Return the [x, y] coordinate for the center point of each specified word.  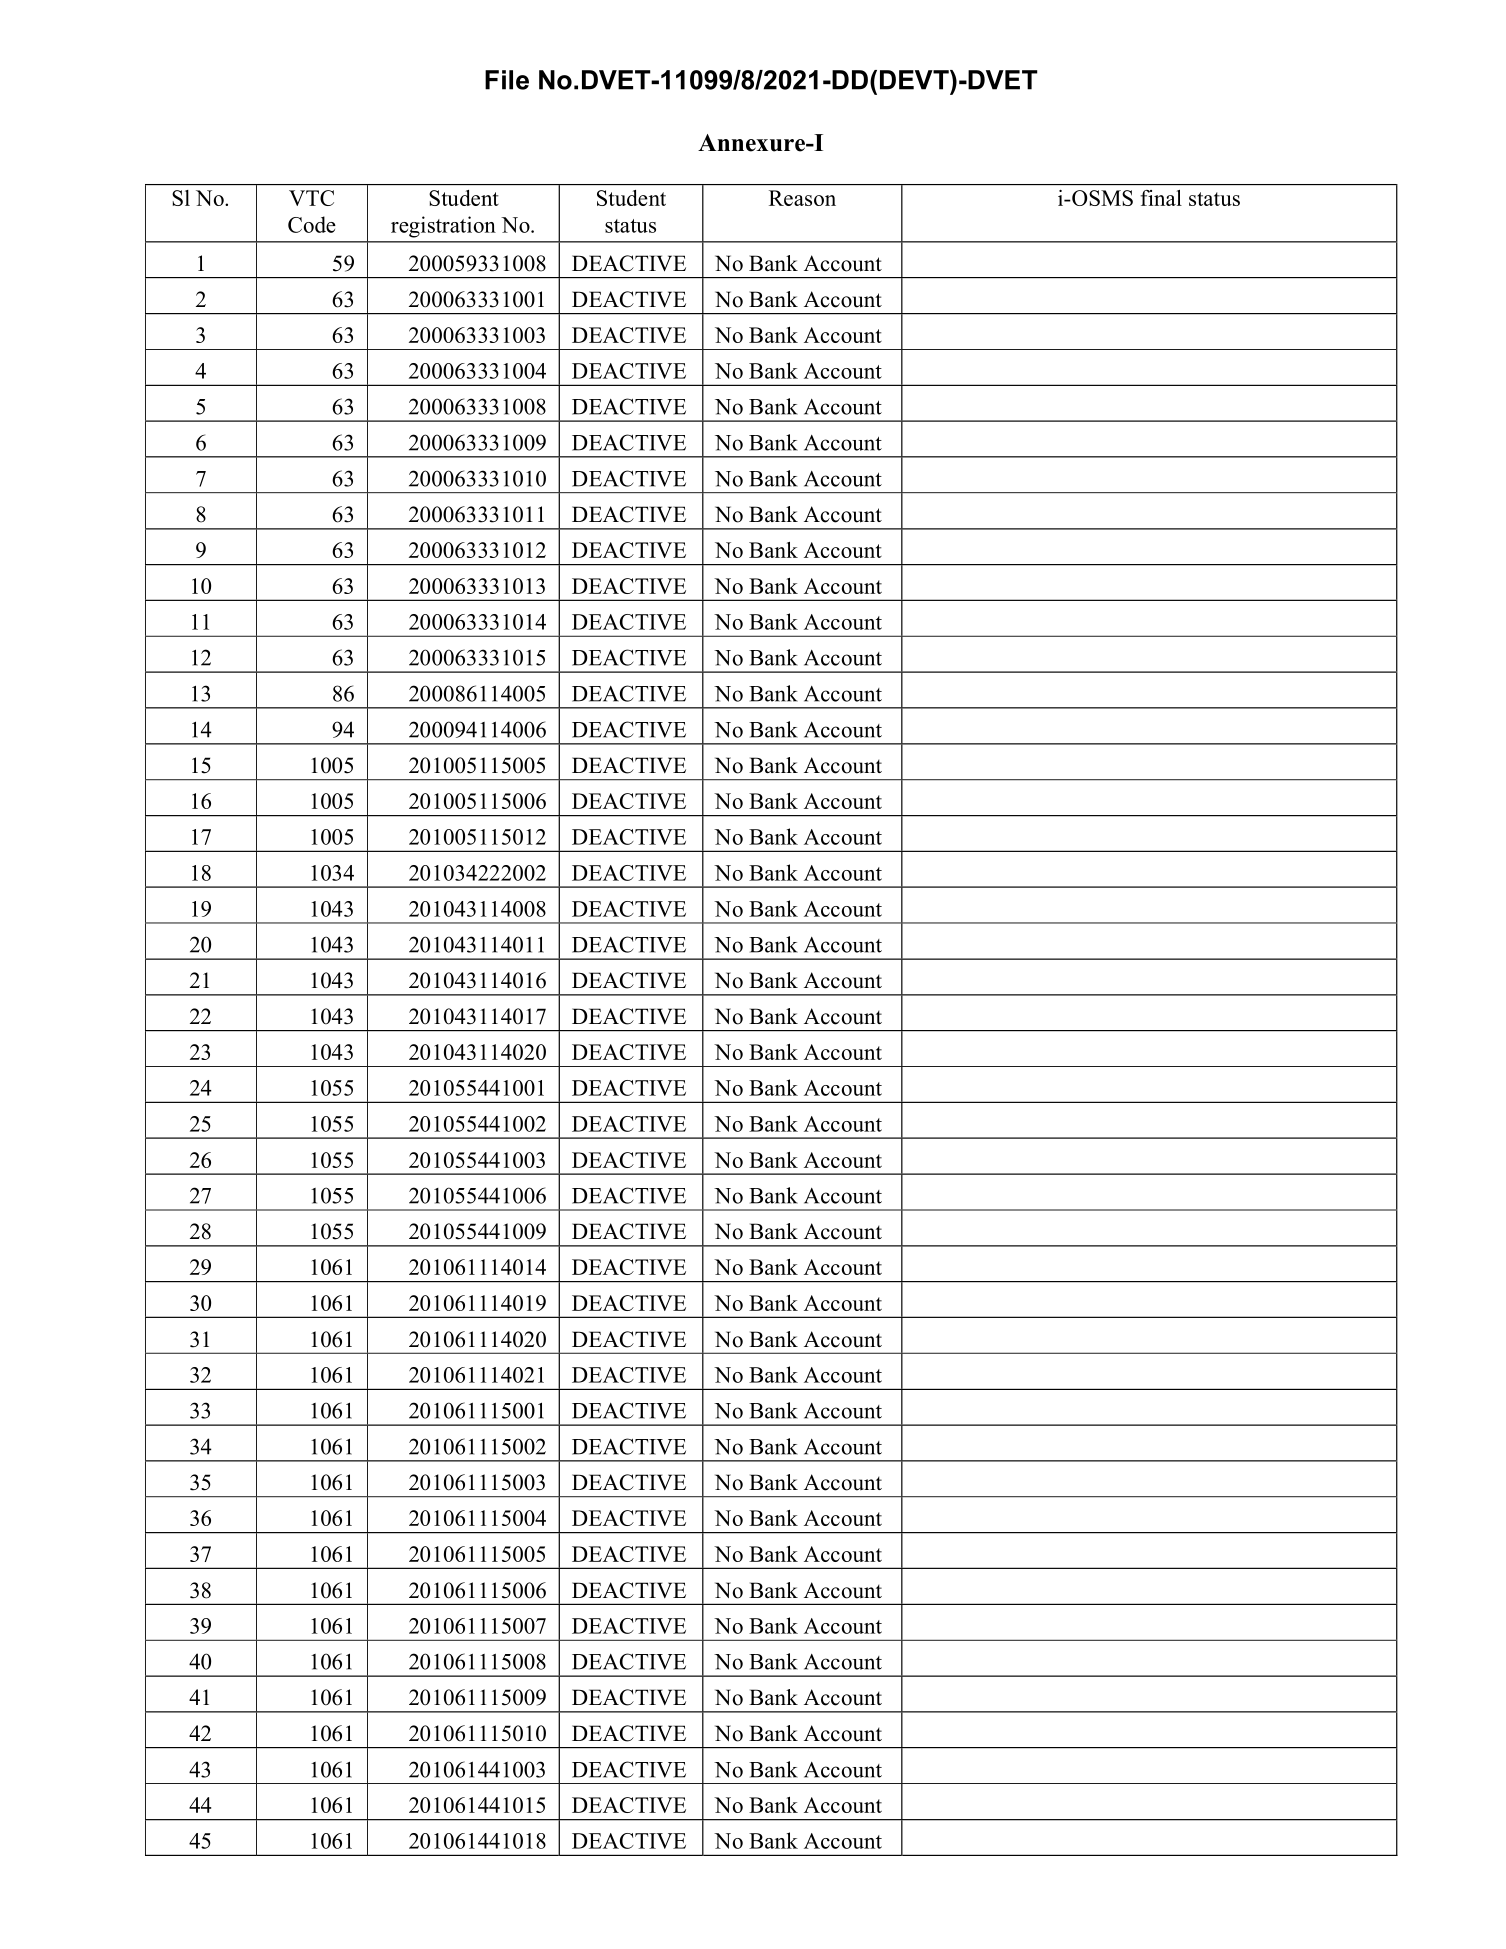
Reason [802, 198]
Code [312, 224]
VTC [311, 198]
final [1161, 198]
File [507, 80]
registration [443, 227]
